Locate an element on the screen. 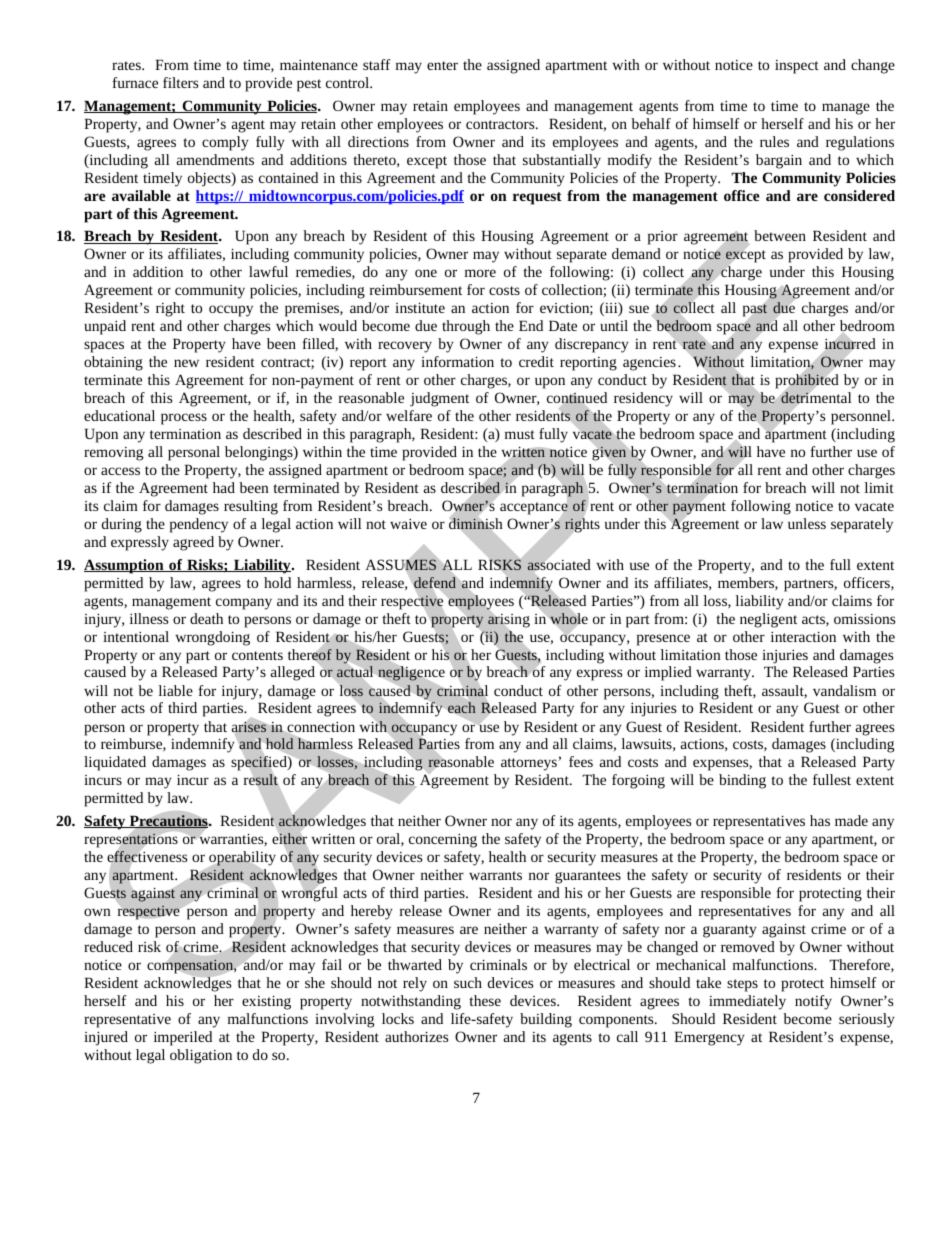 Image resolution: width=952 pixels, height=1233 pixels. unless is located at coordinates (807, 523).
